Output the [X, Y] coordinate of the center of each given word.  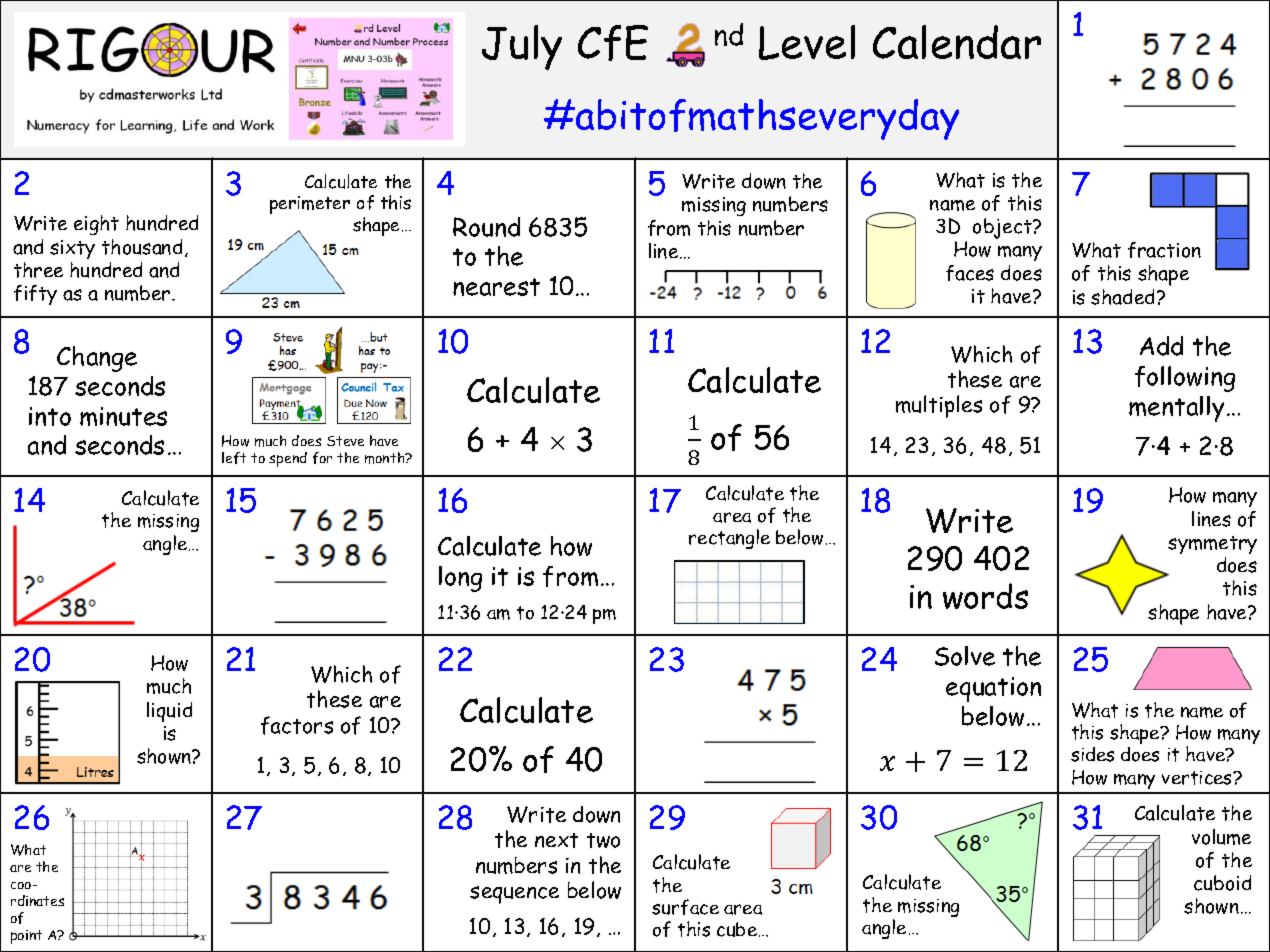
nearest [496, 287]
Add [1161, 346]
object [1003, 228]
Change [97, 359]
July [522, 47]
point [26, 937]
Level [807, 42]
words [985, 596]
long [460, 579]
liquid [169, 712]
